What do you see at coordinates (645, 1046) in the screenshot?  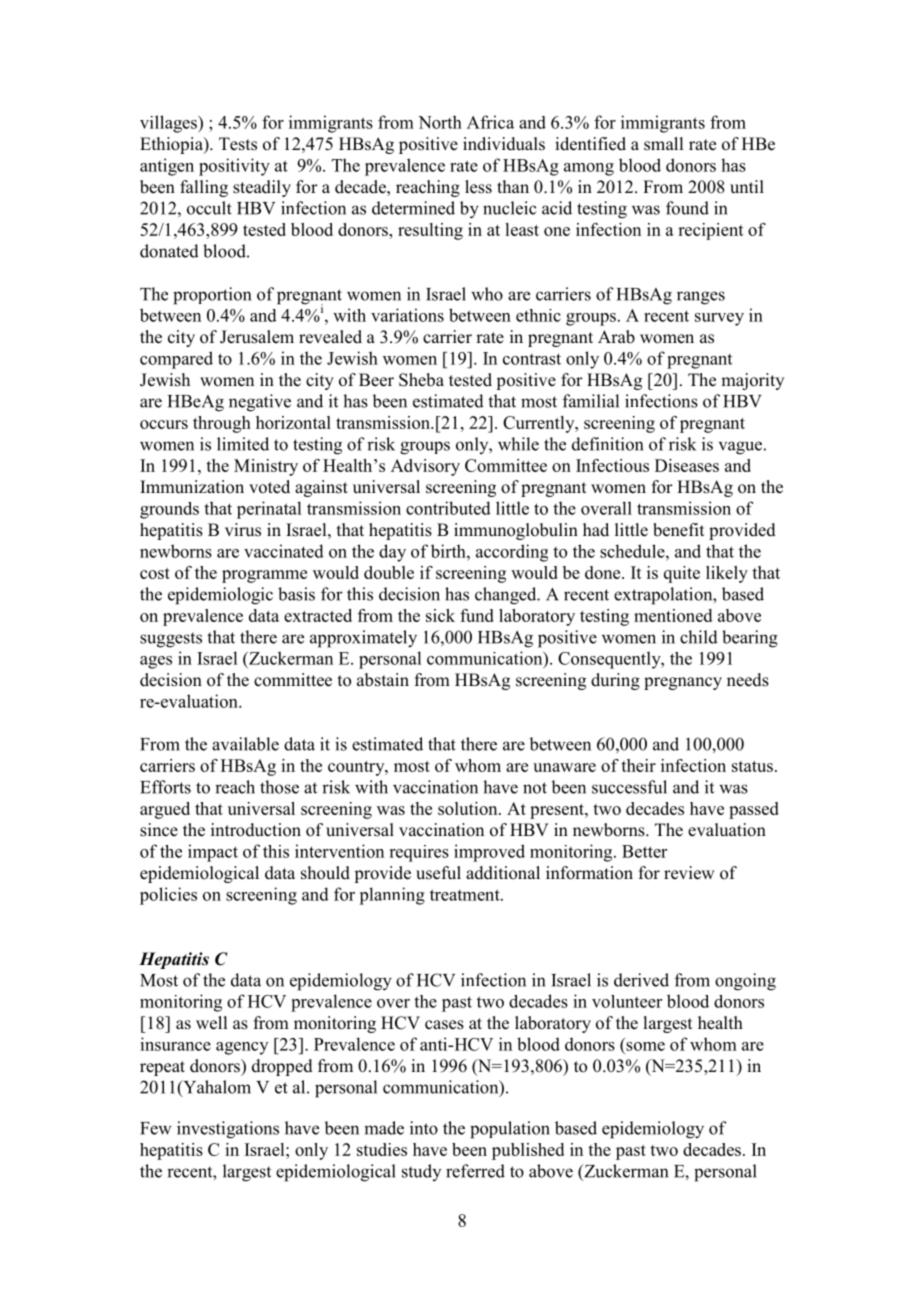 I see `some` at bounding box center [645, 1046].
